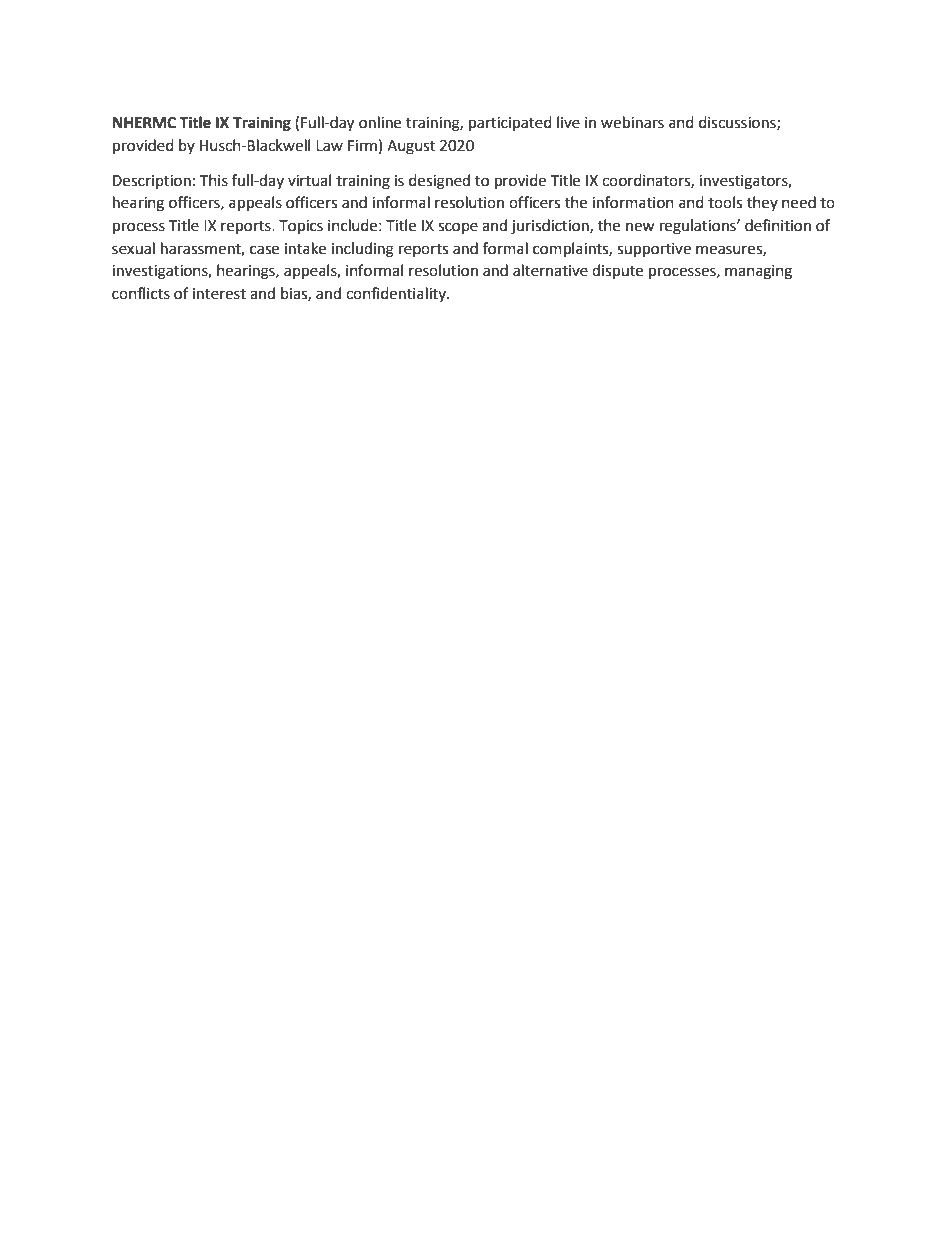 Image resolution: width=952 pixels, height=1233 pixels. What do you see at coordinates (301, 227) in the screenshot?
I see `Topics` at bounding box center [301, 227].
